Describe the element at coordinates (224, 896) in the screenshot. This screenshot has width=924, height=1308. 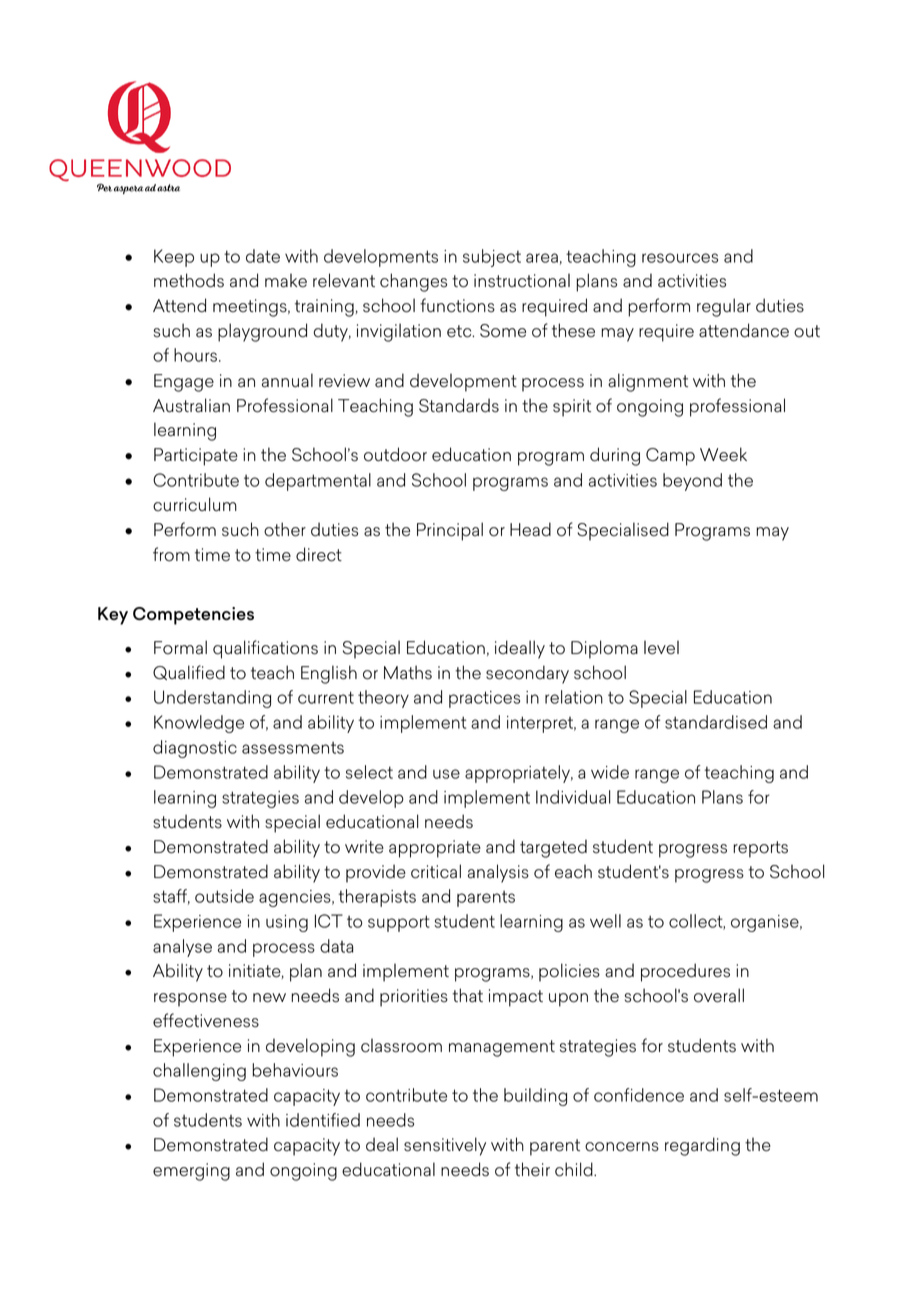
I see `outside` at that location.
